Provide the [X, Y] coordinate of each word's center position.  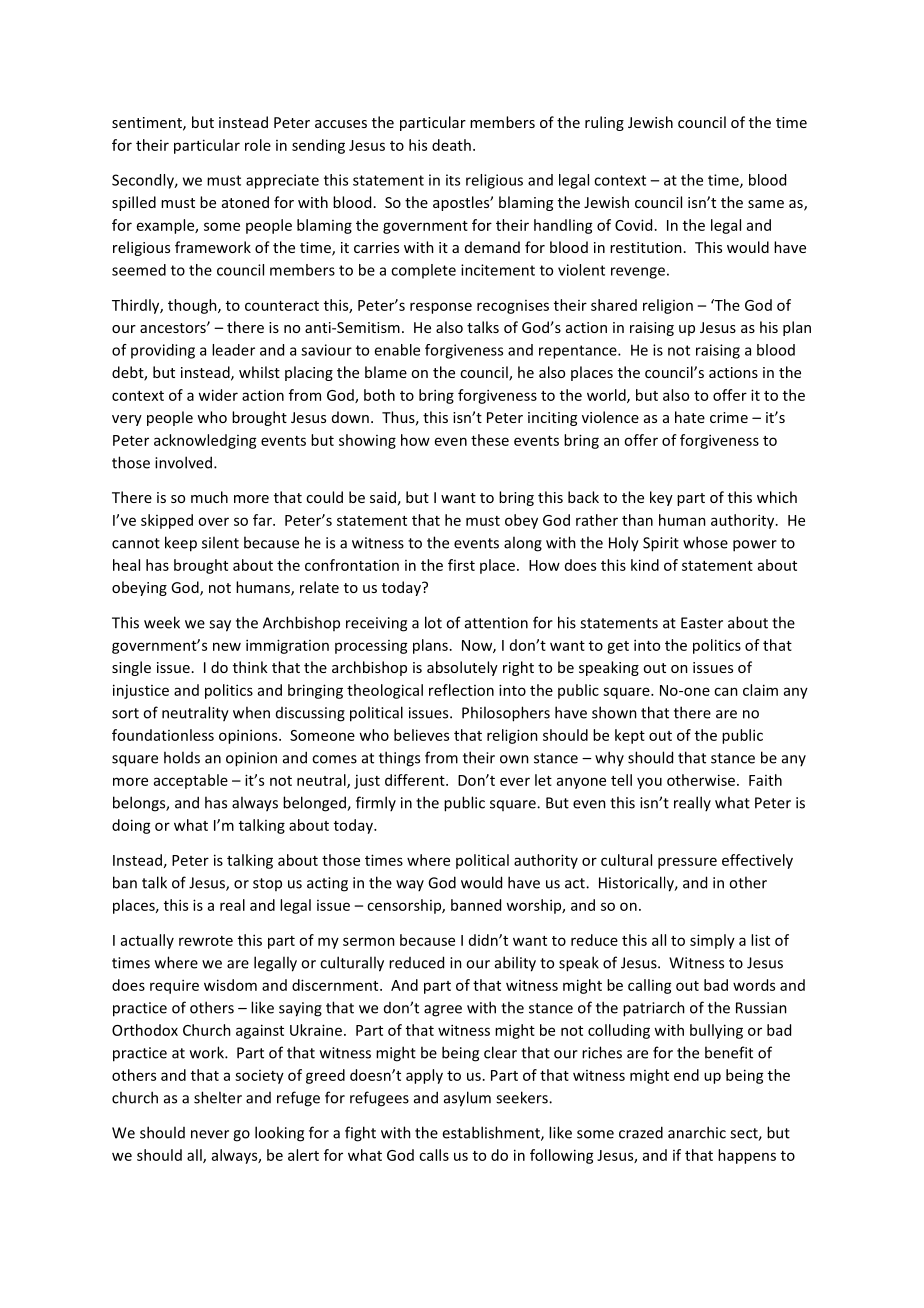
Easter [702, 623]
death [451, 145]
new [227, 646]
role [258, 145]
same [766, 204]
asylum [467, 1099]
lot [433, 622]
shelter [218, 1097]
